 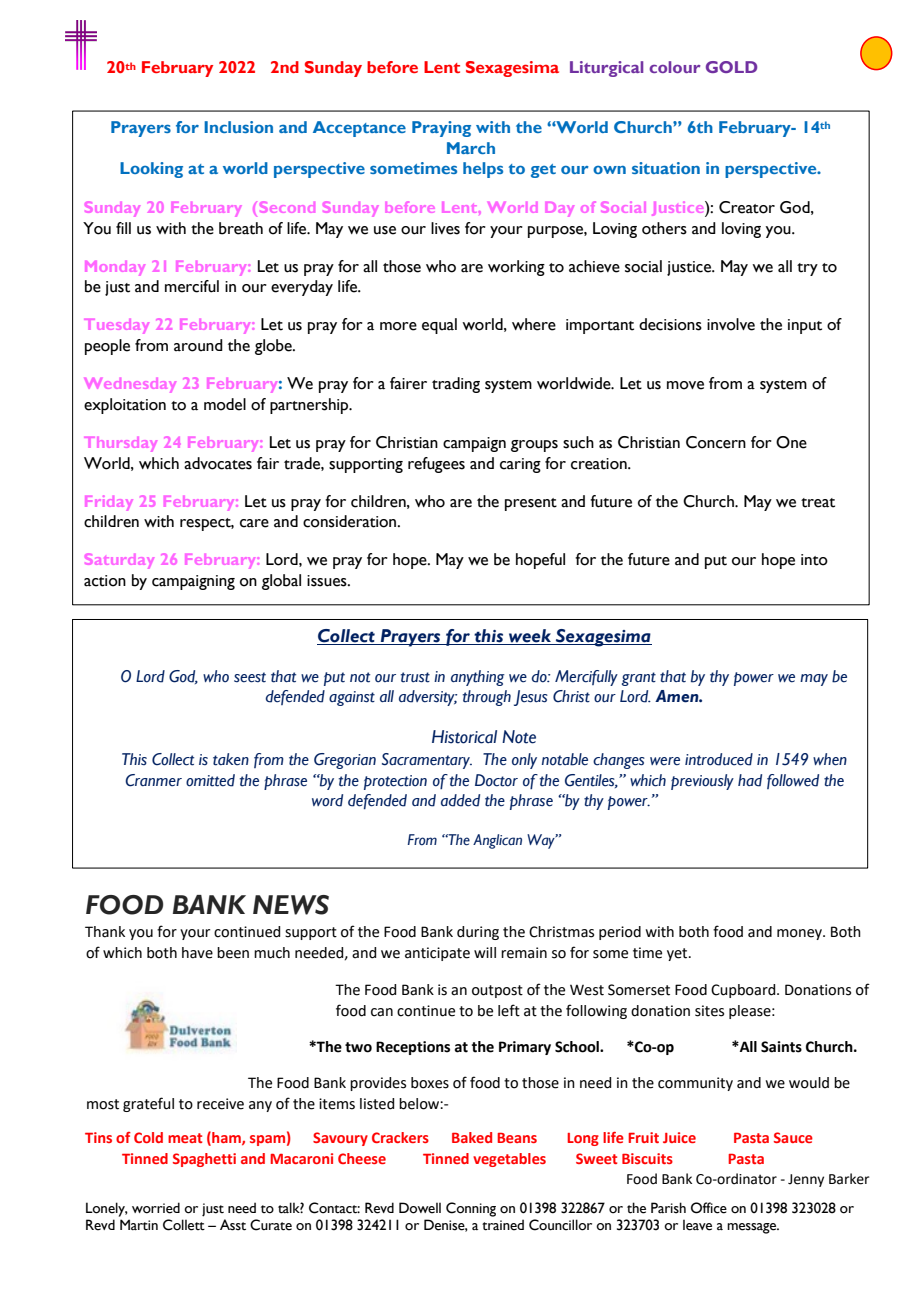 I want to click on March, so click(x=471, y=148).
